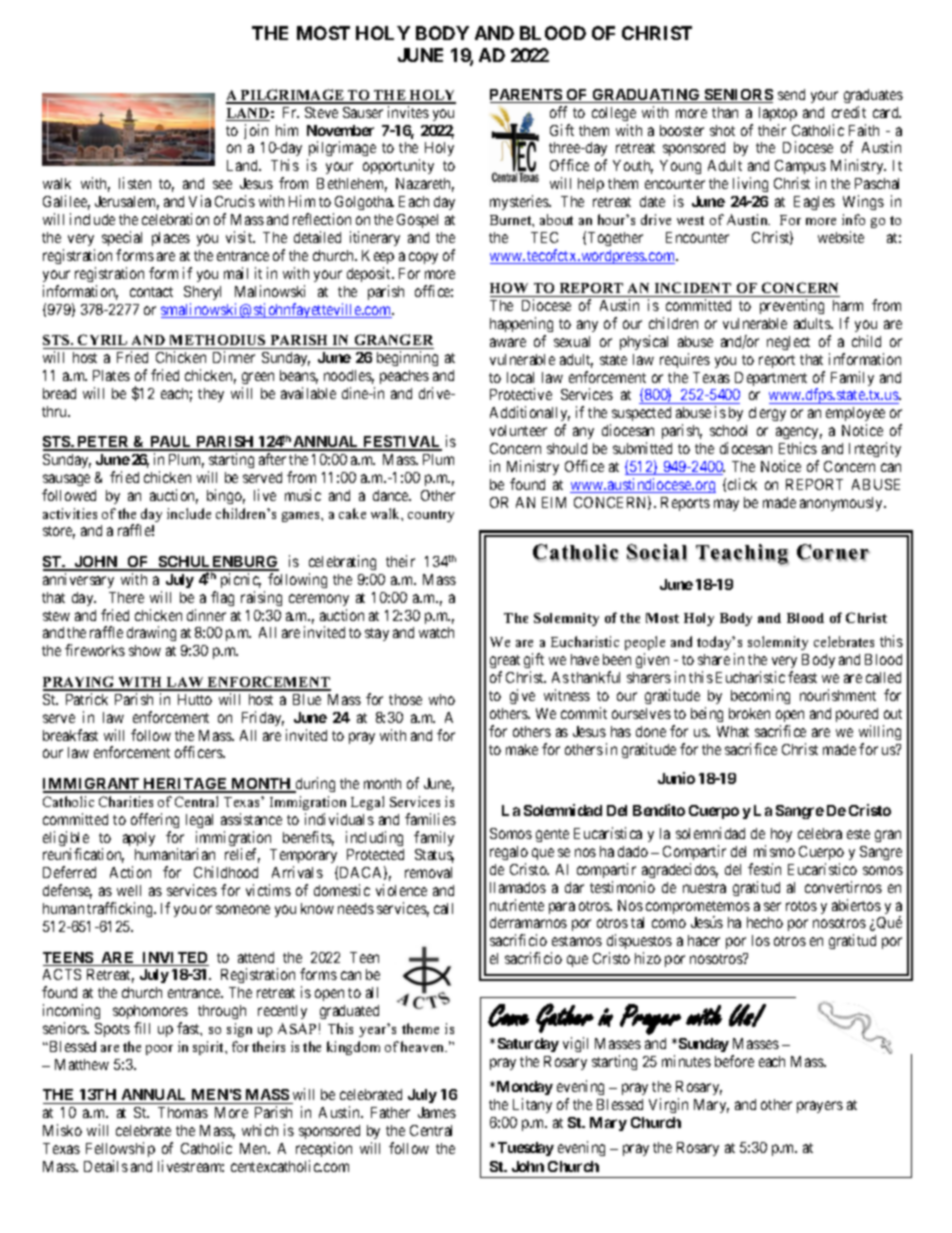 The height and width of the screenshot is (1233, 952). I want to click on Action, so click(130, 872).
